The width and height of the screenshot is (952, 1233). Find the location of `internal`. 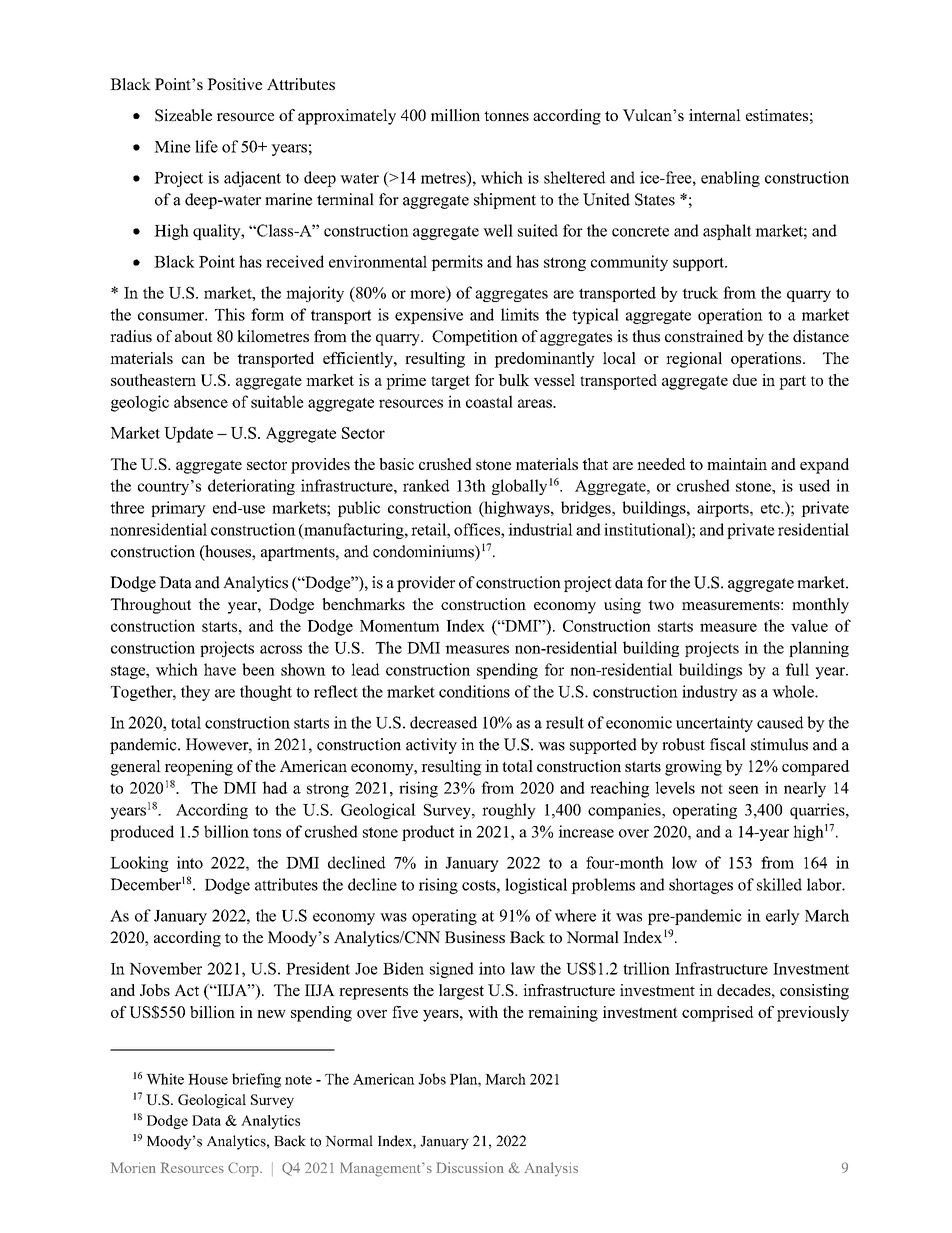

internal is located at coordinates (715, 115).
